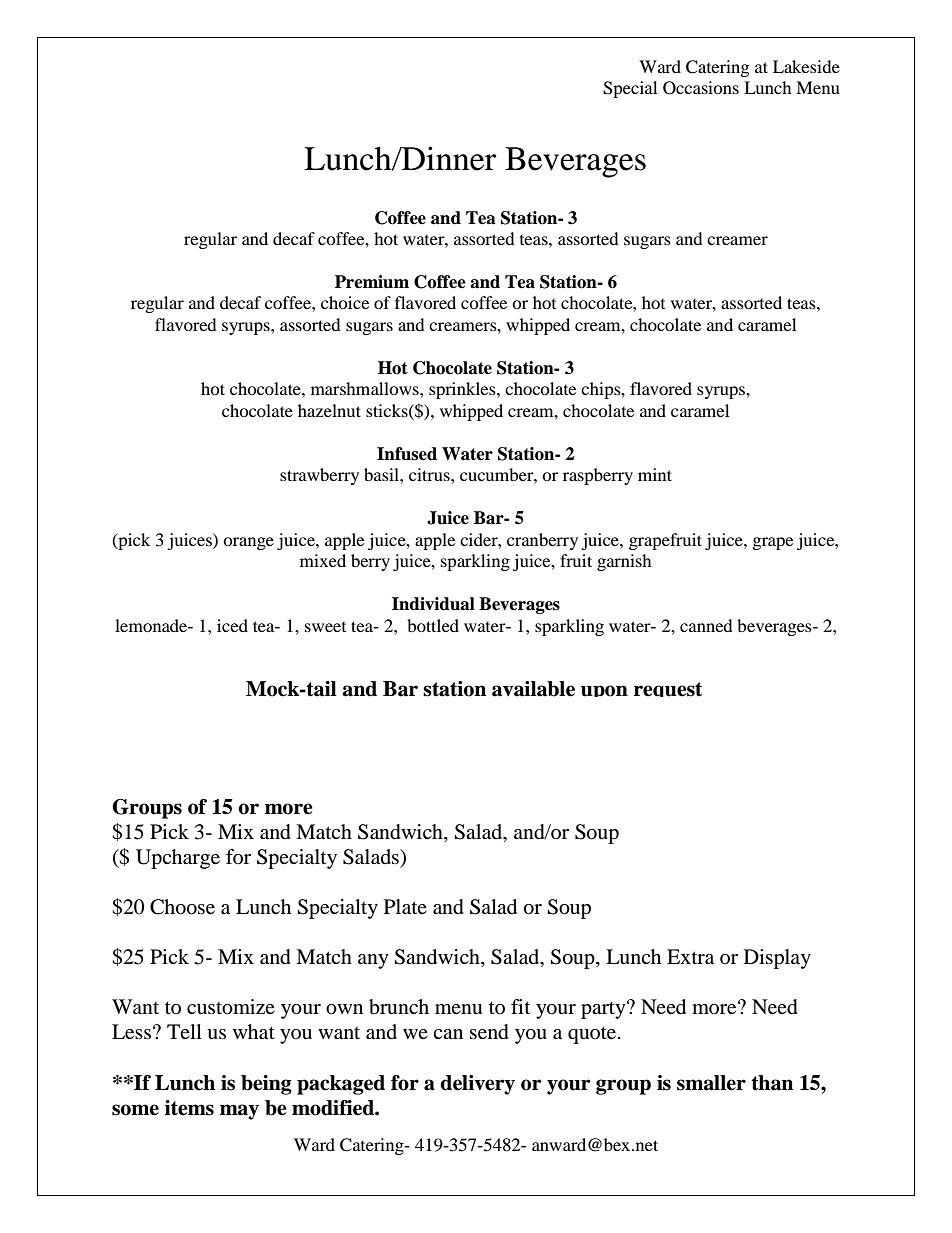 The image size is (952, 1233). What do you see at coordinates (806, 66) in the document?
I see `Lakeside` at bounding box center [806, 66].
